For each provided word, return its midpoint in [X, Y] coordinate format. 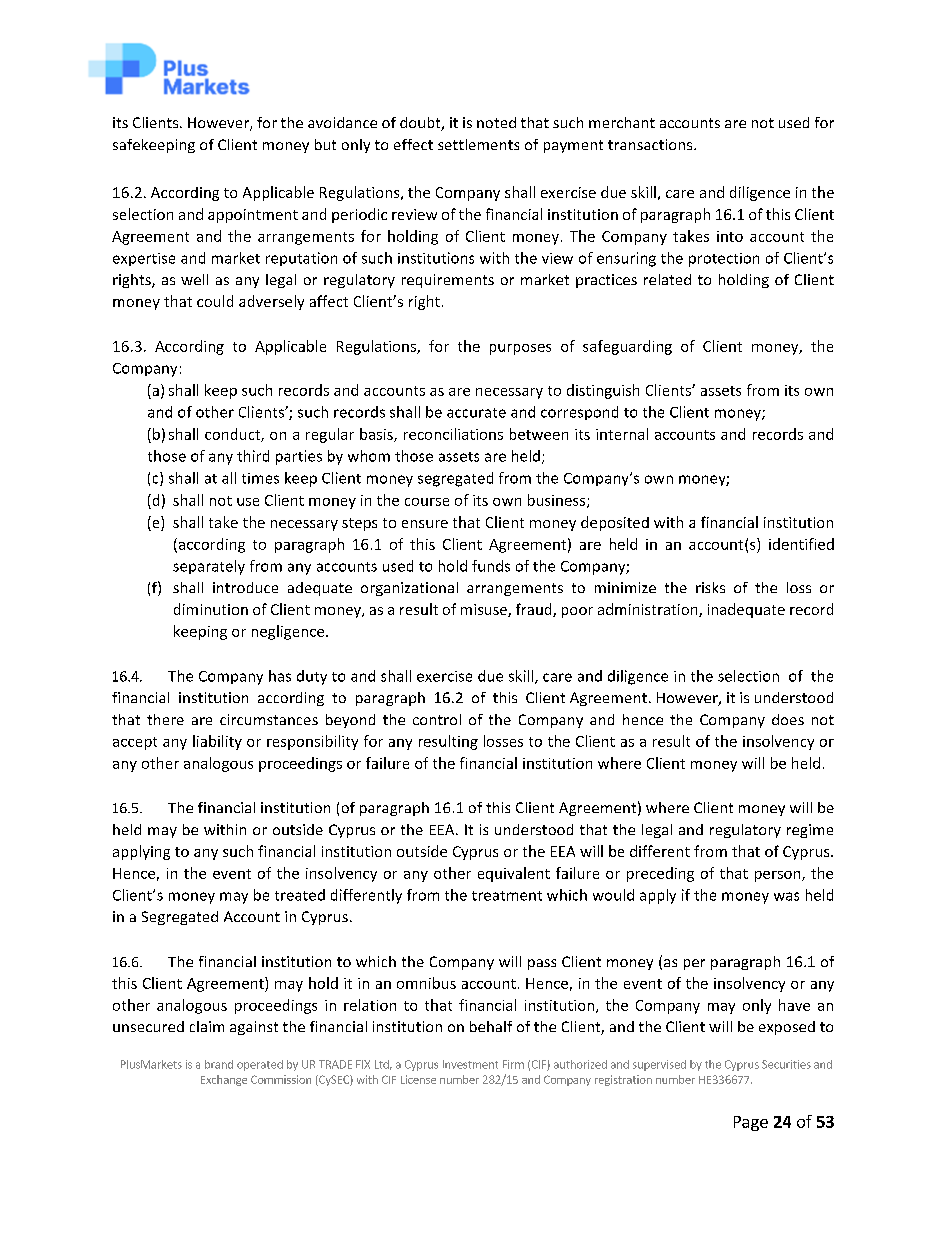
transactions [651, 144]
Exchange [224, 1080]
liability [217, 742]
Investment [470, 1064]
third [253, 456]
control [437, 719]
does [788, 719]
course [427, 502]
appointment [253, 216]
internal [622, 434]
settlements [478, 144]
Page [751, 1123]
